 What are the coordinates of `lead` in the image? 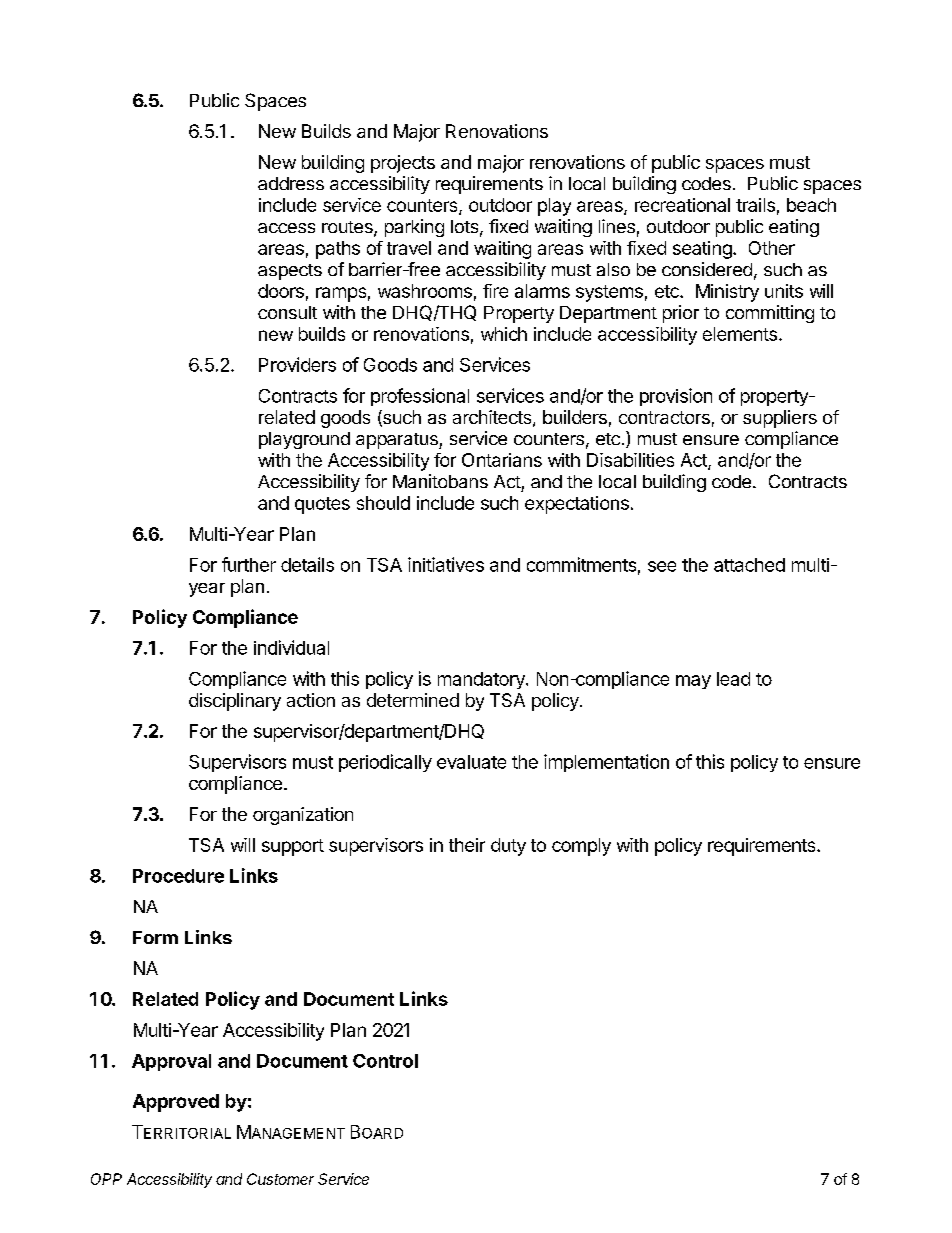 It's located at (733, 679).
